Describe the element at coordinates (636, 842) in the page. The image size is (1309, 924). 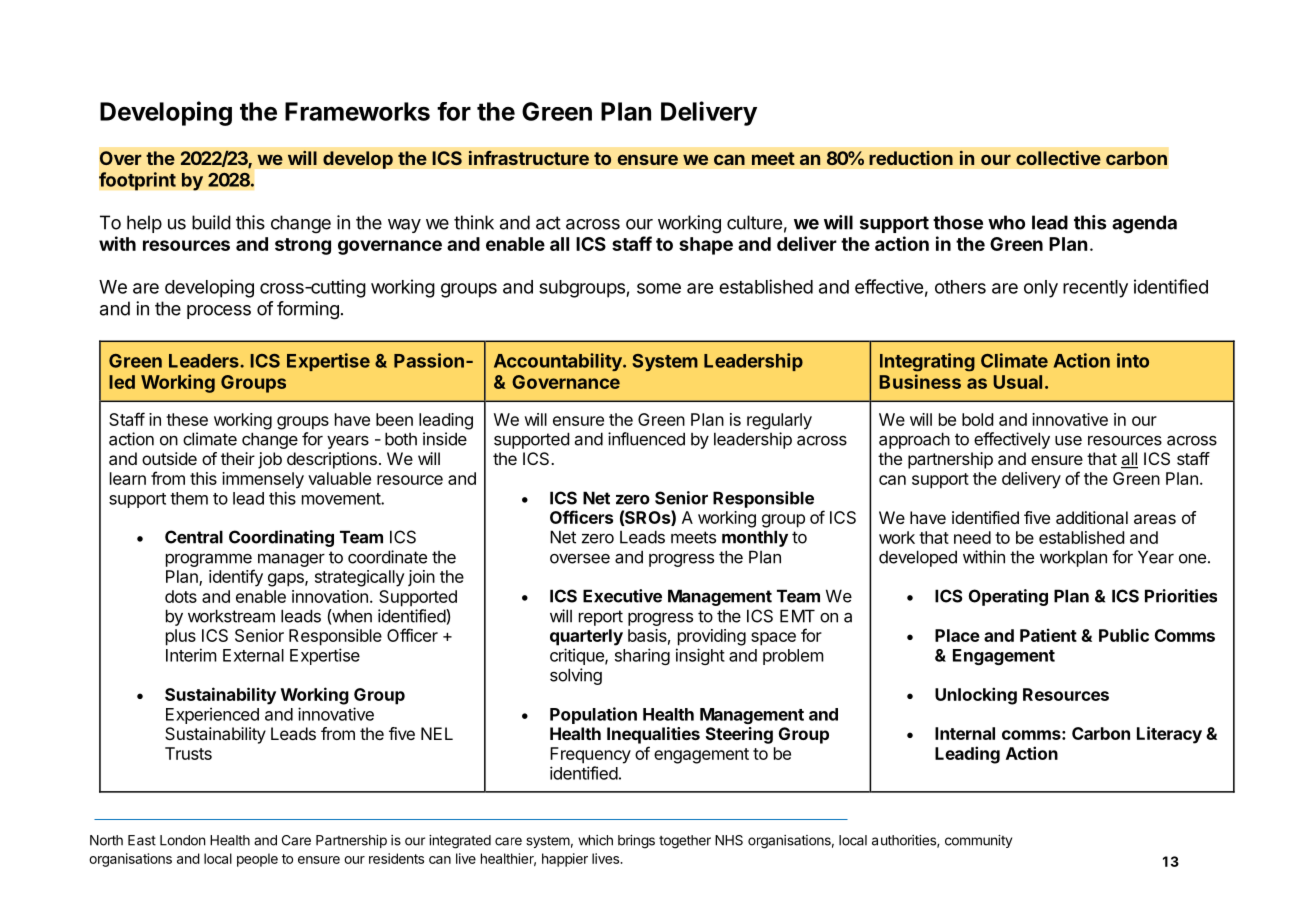
I see `brings` at that location.
